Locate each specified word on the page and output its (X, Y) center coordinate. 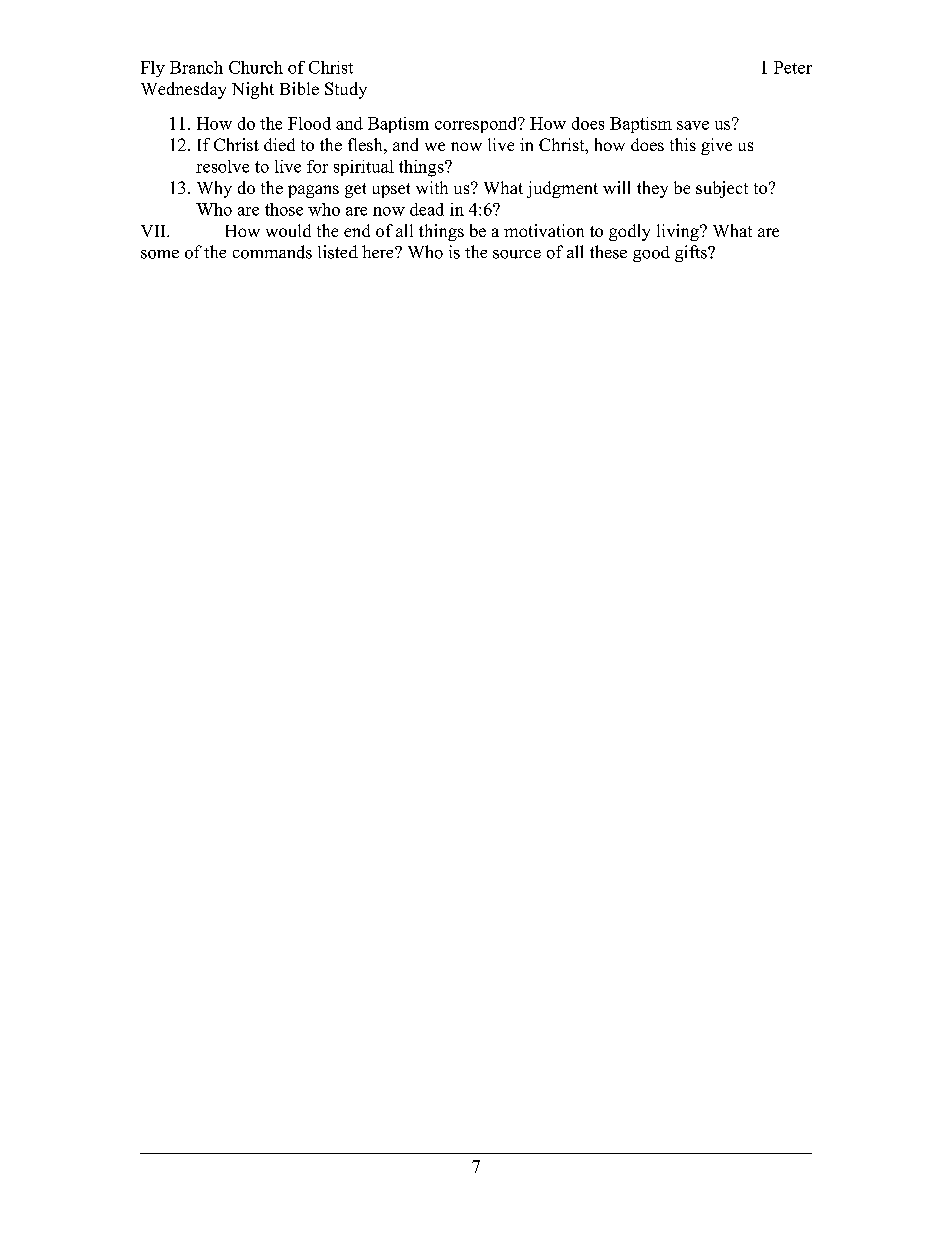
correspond (477, 125)
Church (256, 67)
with (432, 187)
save (693, 125)
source (517, 254)
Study (346, 90)
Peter (793, 67)
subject (722, 189)
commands (272, 252)
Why (214, 189)
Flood (309, 123)
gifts (692, 253)
